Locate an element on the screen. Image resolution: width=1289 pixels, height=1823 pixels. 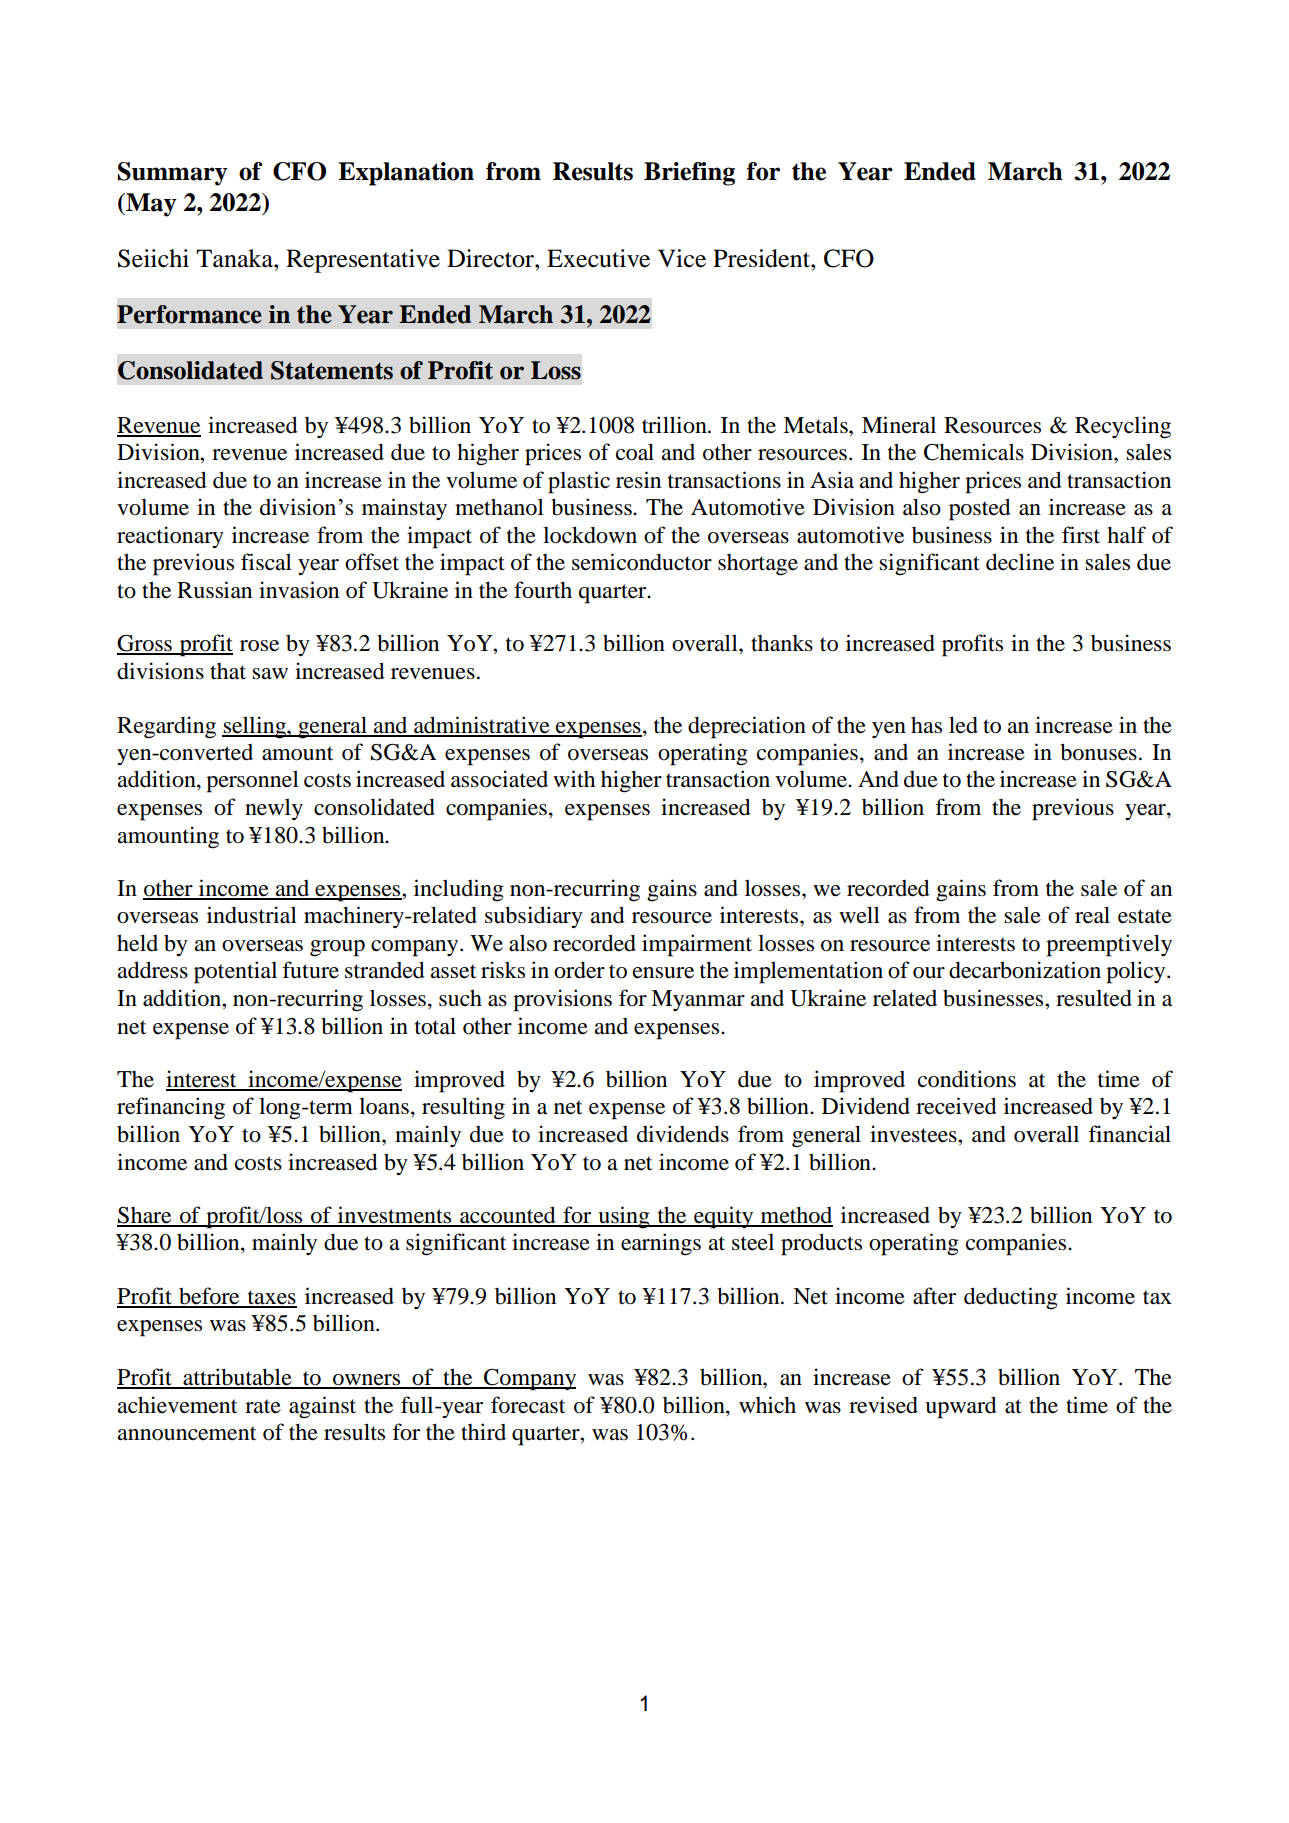
newly is located at coordinates (274, 809).
